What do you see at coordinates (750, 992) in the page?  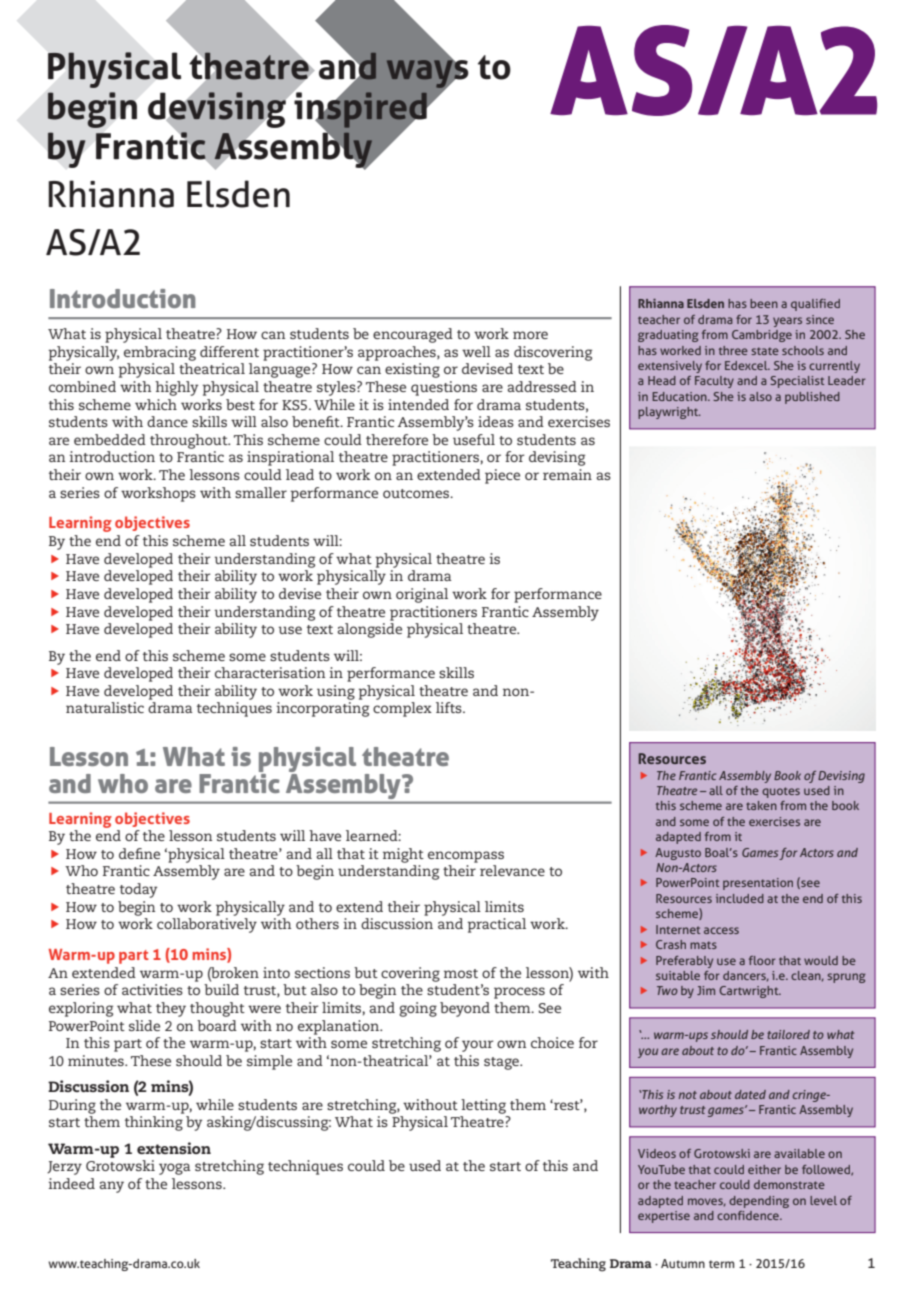 I see `Cartwright` at bounding box center [750, 992].
